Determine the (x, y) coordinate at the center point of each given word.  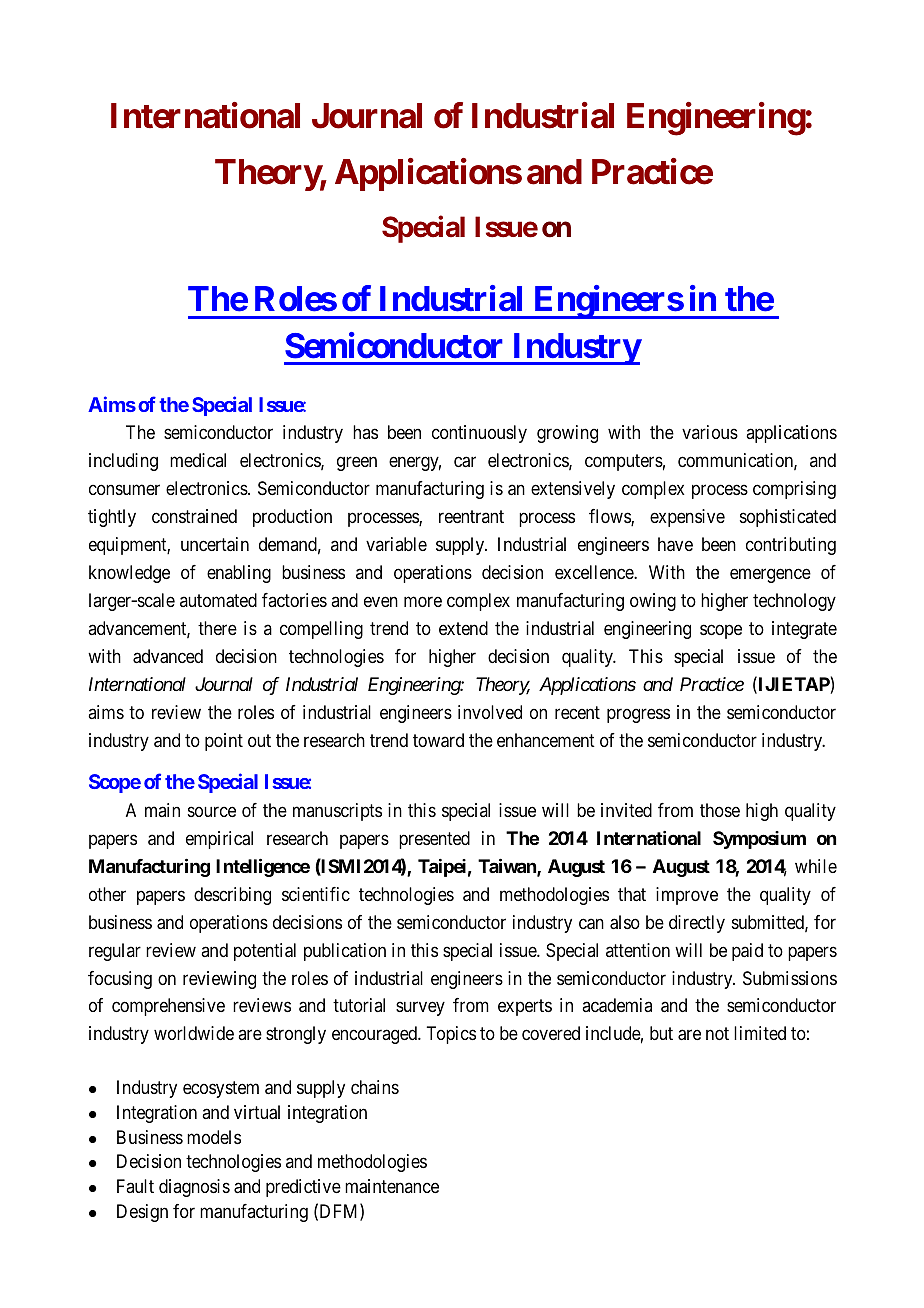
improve (687, 896)
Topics (451, 1035)
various (710, 432)
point (224, 742)
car (465, 462)
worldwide (194, 1033)
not (717, 1034)
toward (438, 740)
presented (434, 840)
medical (198, 460)
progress (638, 715)
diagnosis (194, 1188)
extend (463, 628)
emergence (770, 576)
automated (218, 600)
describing (232, 896)
